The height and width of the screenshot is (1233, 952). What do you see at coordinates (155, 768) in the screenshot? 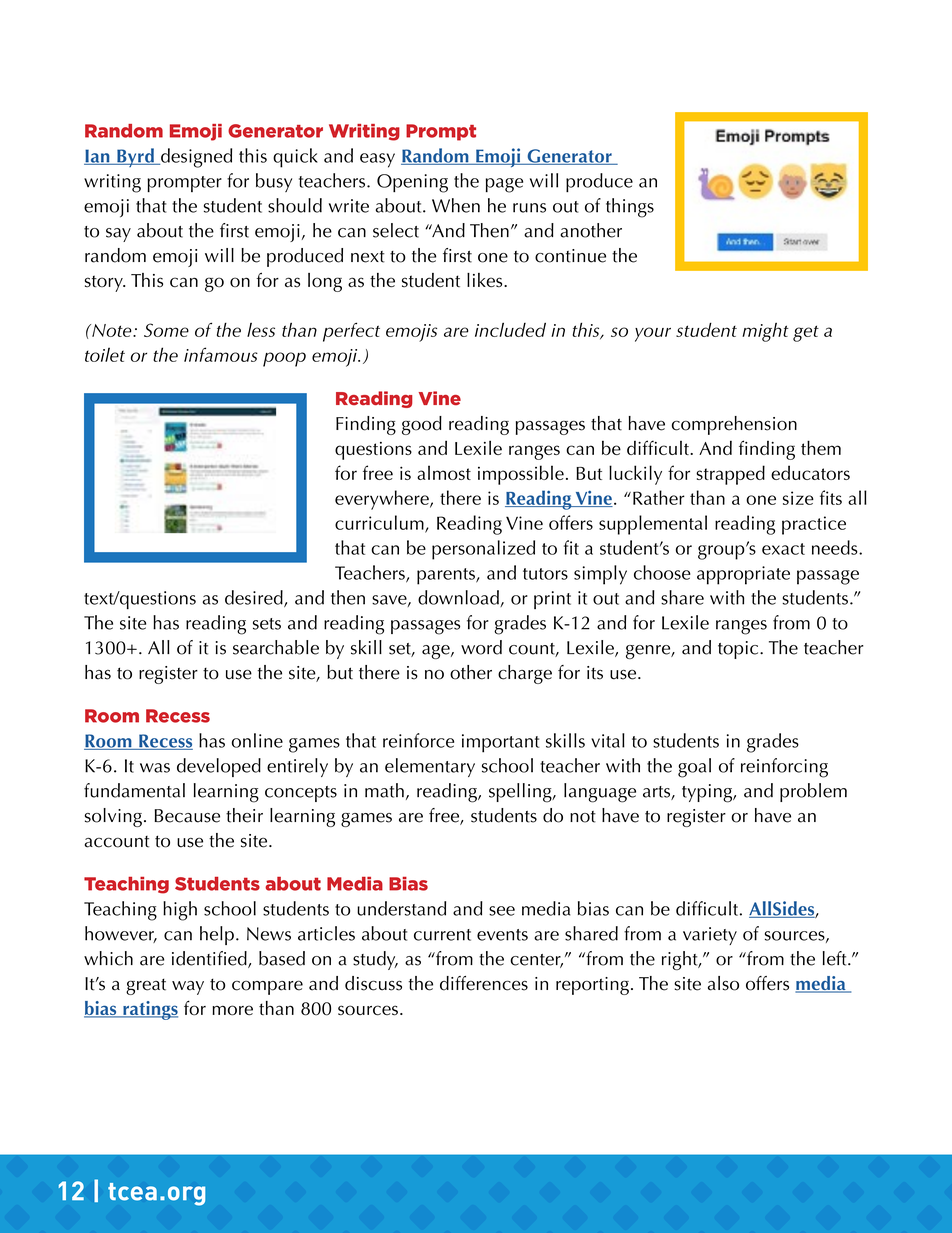
I see `was` at bounding box center [155, 768].
